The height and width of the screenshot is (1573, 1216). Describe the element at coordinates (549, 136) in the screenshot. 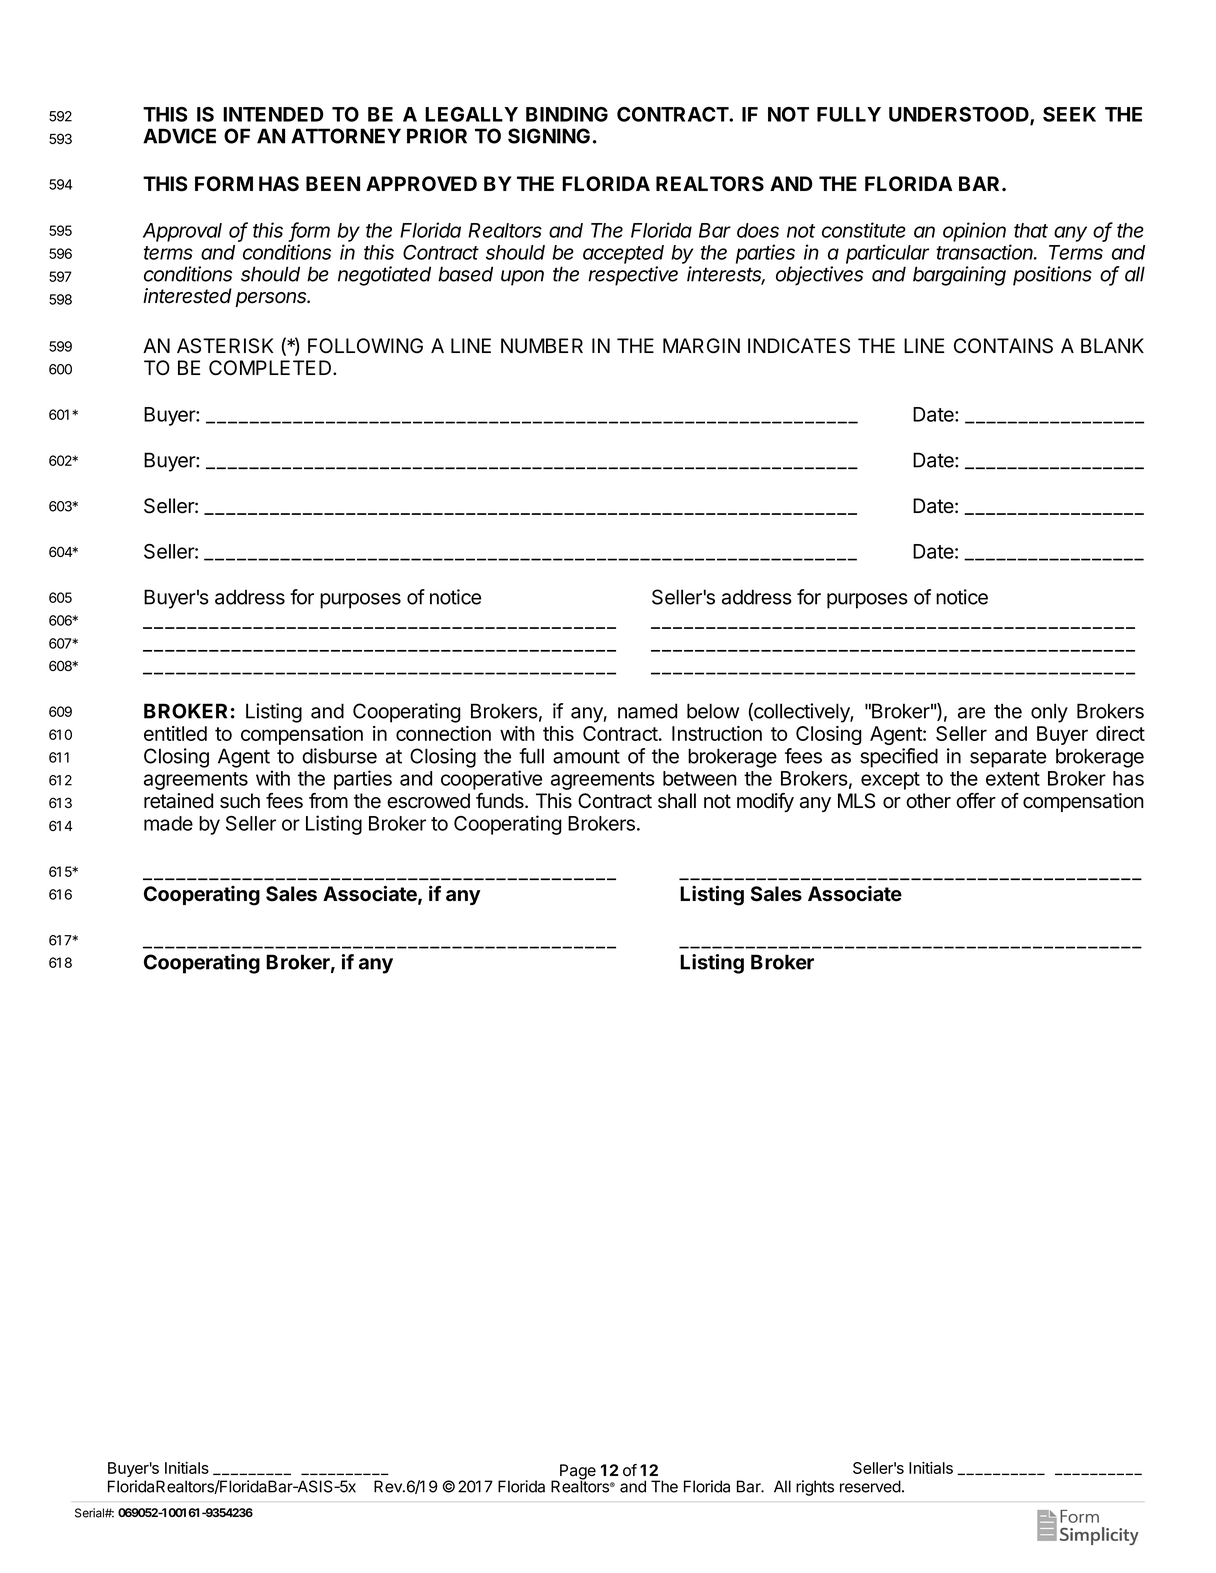

I see `SIGNING` at that location.
